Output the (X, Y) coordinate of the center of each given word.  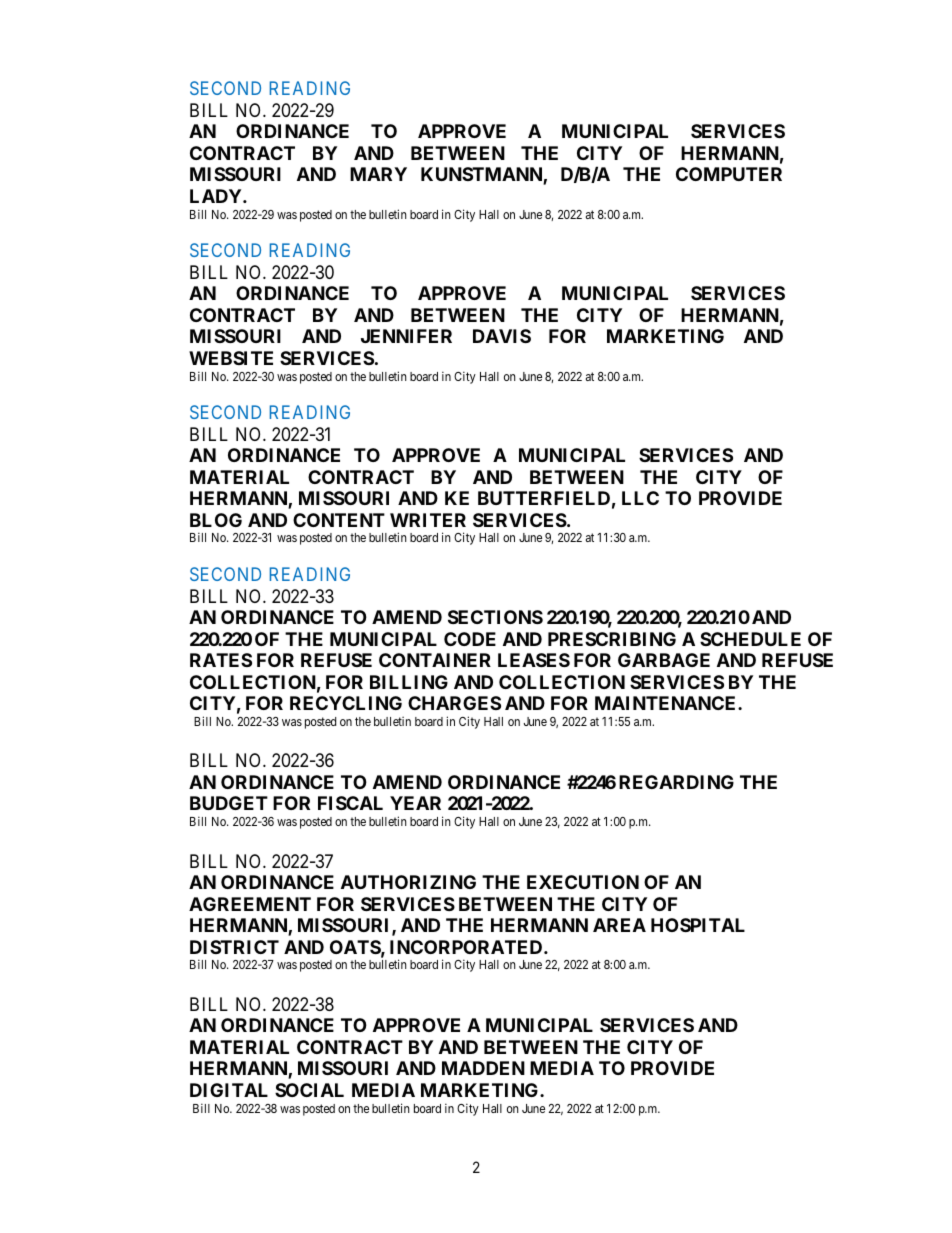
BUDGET (229, 803)
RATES (221, 660)
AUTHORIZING (408, 882)
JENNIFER (406, 336)
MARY (378, 174)
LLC (640, 498)
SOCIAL (309, 1090)
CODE (470, 639)
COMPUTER (729, 174)
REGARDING (676, 782)
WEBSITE (231, 358)
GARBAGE (664, 660)
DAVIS (502, 336)
